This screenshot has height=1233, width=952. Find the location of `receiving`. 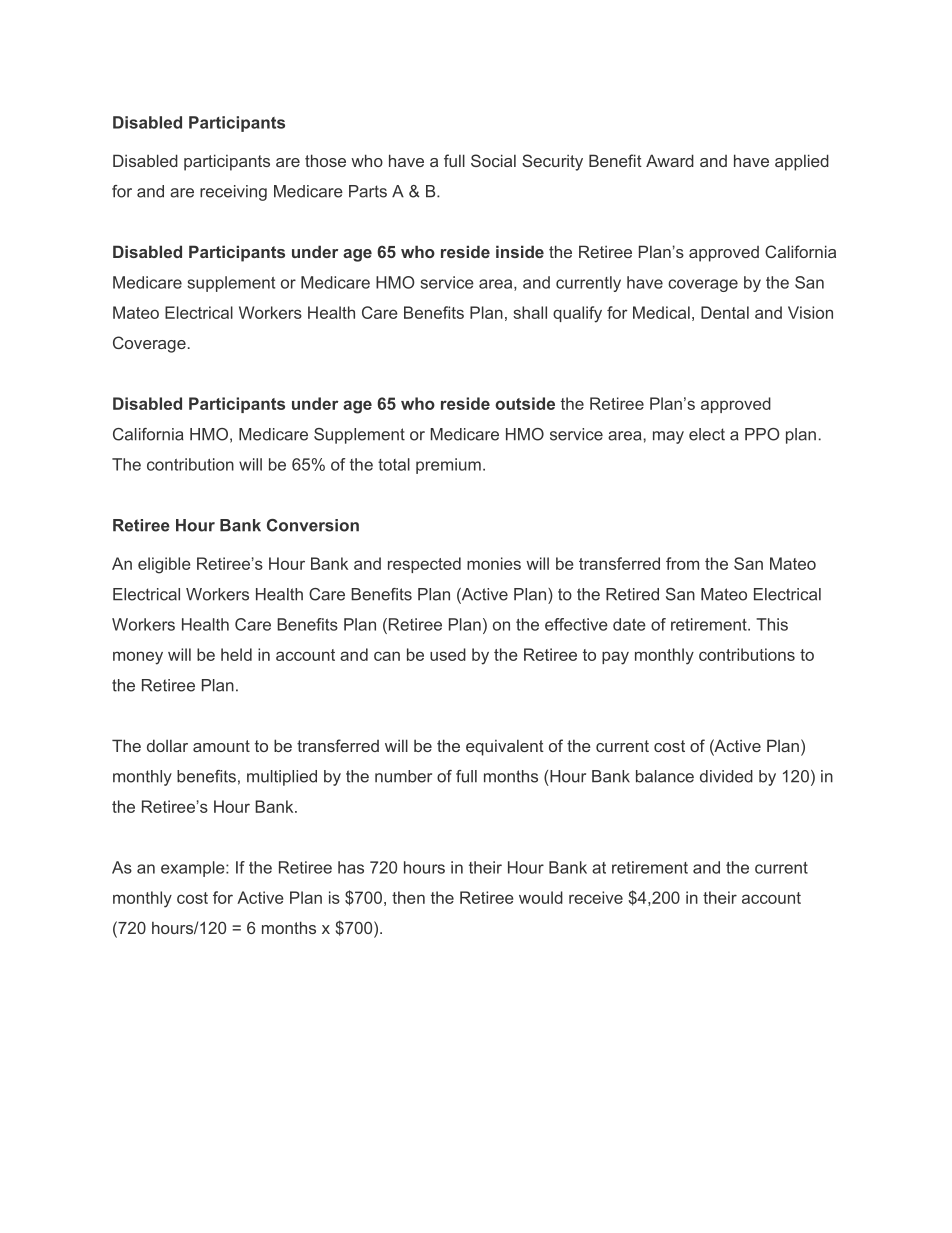

receiving is located at coordinates (233, 193).
